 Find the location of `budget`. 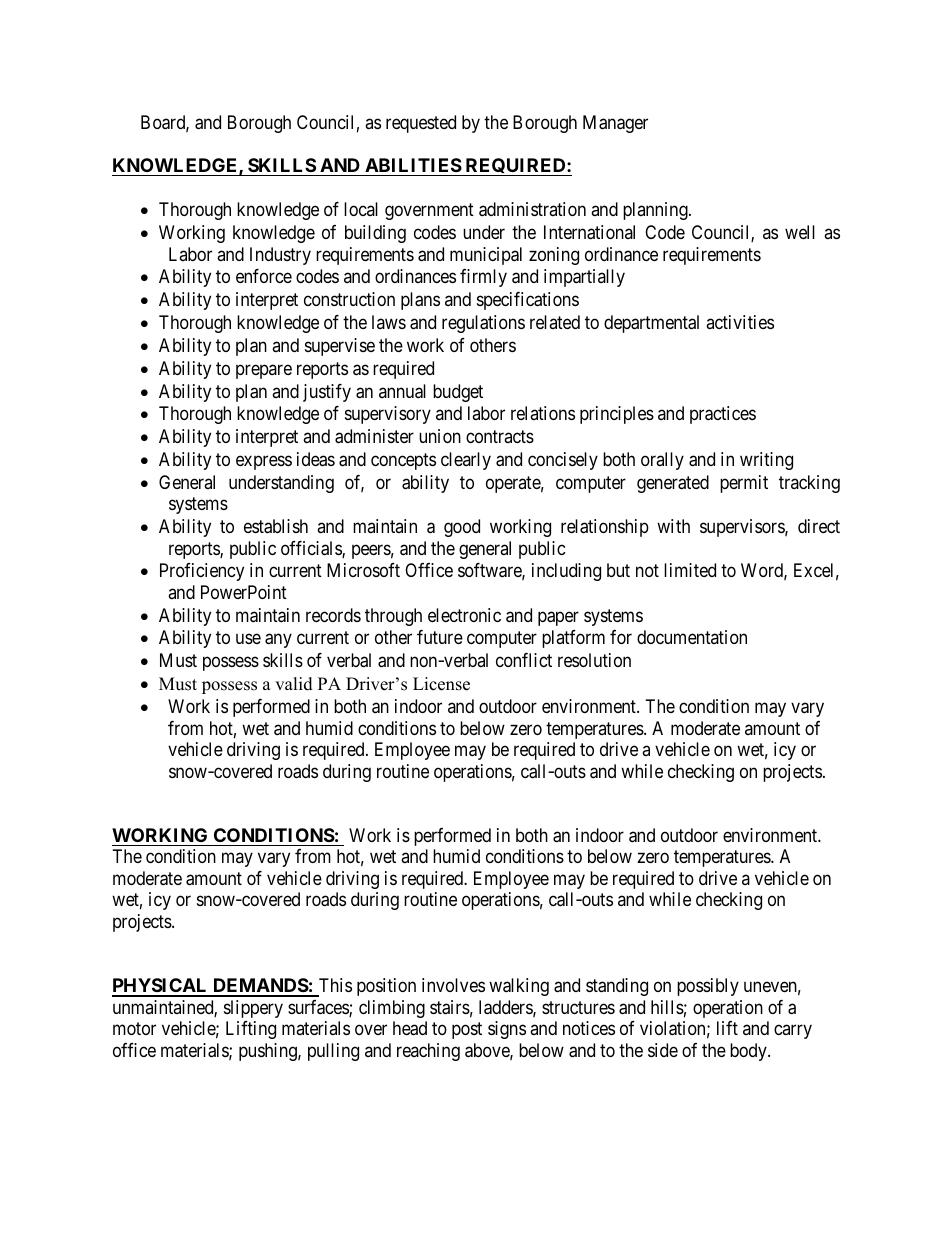

budget is located at coordinates (458, 393).
